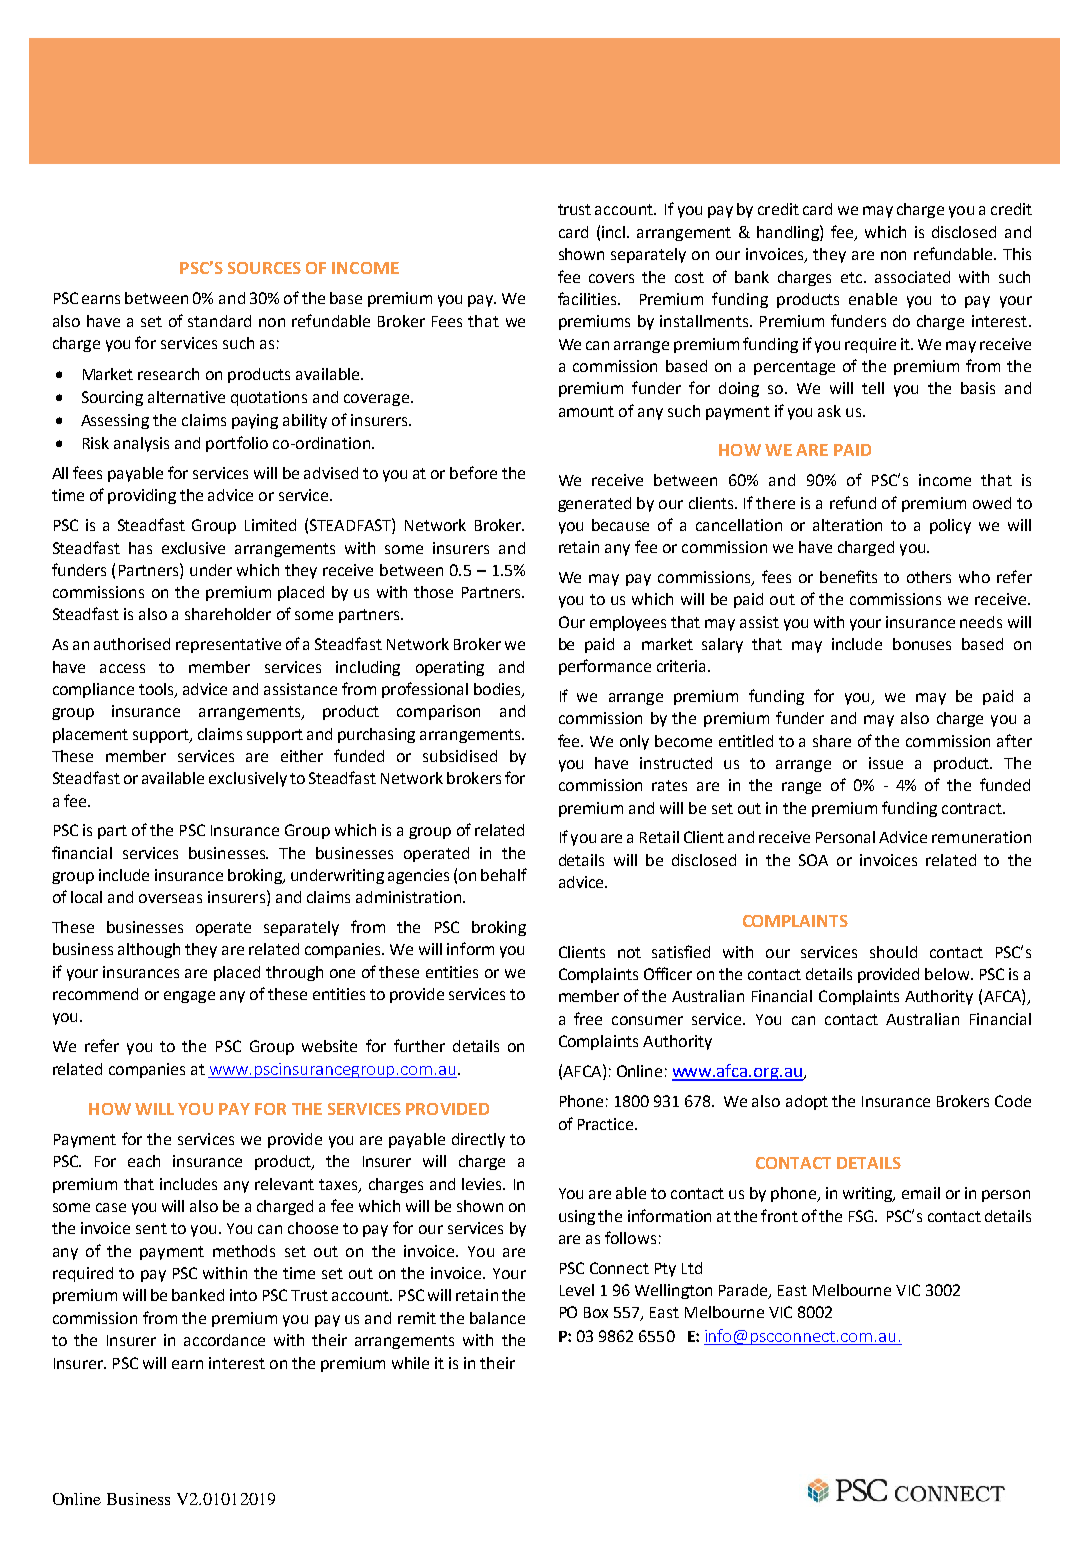 This image has width=1089, height=1541. I want to click on either, so click(302, 756).
